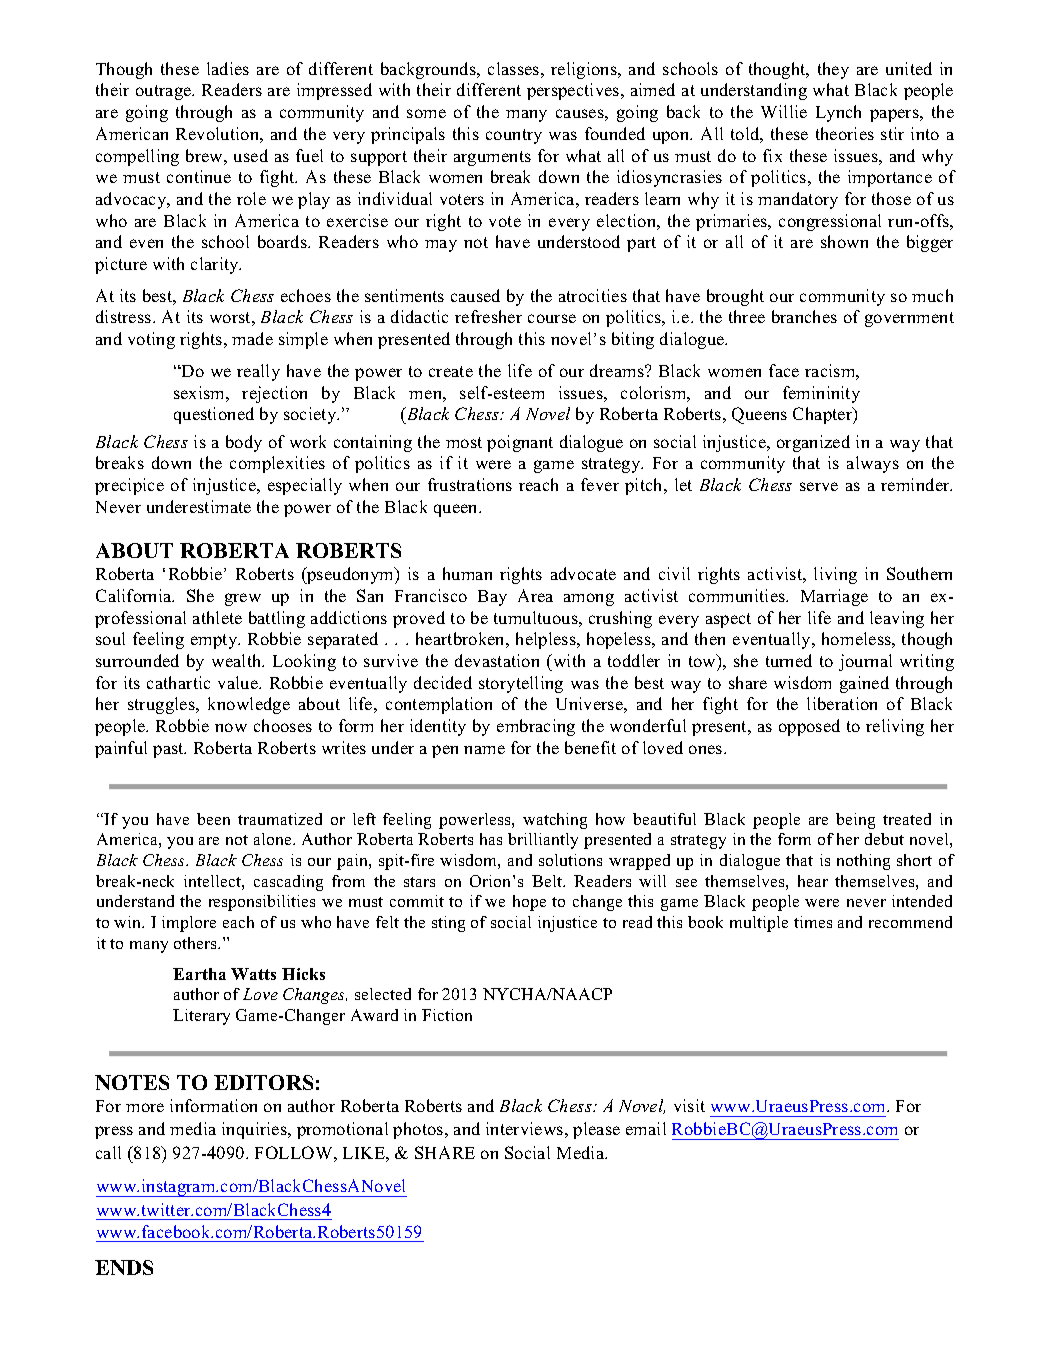 The image size is (1049, 1357). I want to click on Lynch, so click(838, 113).
